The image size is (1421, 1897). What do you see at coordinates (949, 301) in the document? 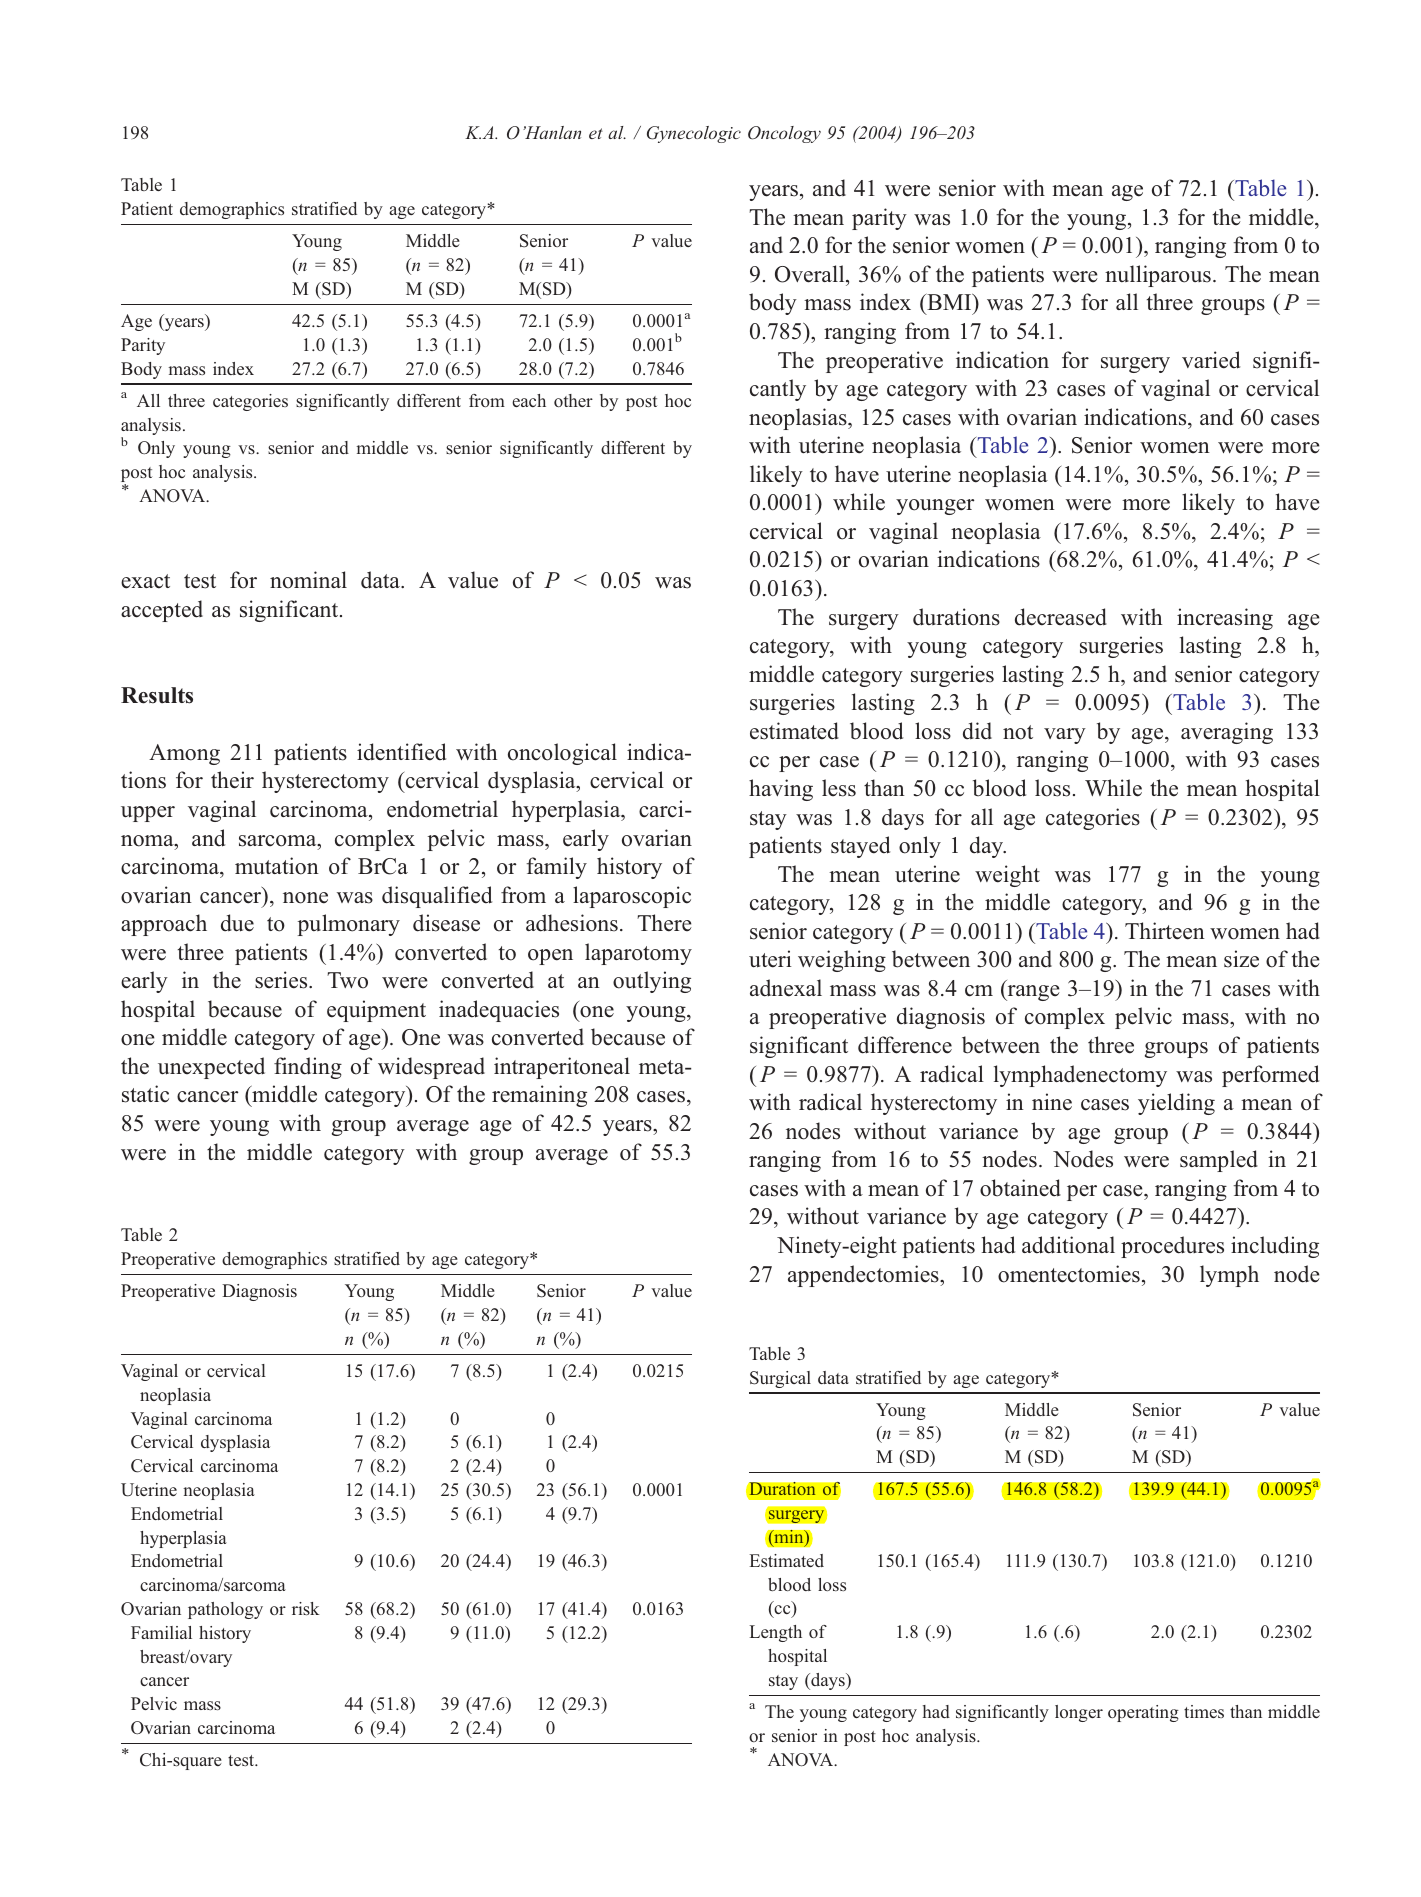
I see `BMI` at bounding box center [949, 301].
